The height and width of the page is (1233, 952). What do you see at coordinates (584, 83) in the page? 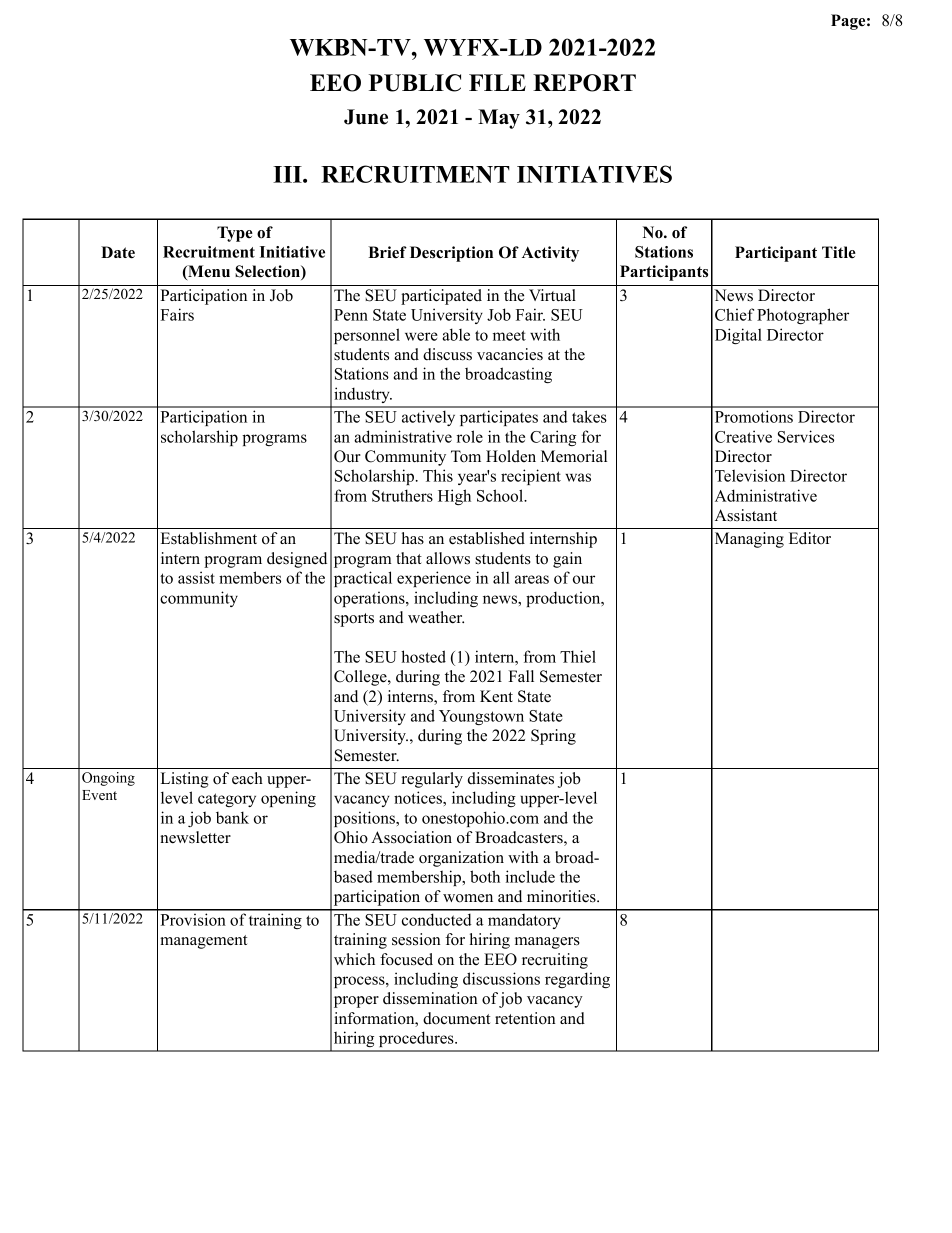
I see `REPORT` at bounding box center [584, 83].
